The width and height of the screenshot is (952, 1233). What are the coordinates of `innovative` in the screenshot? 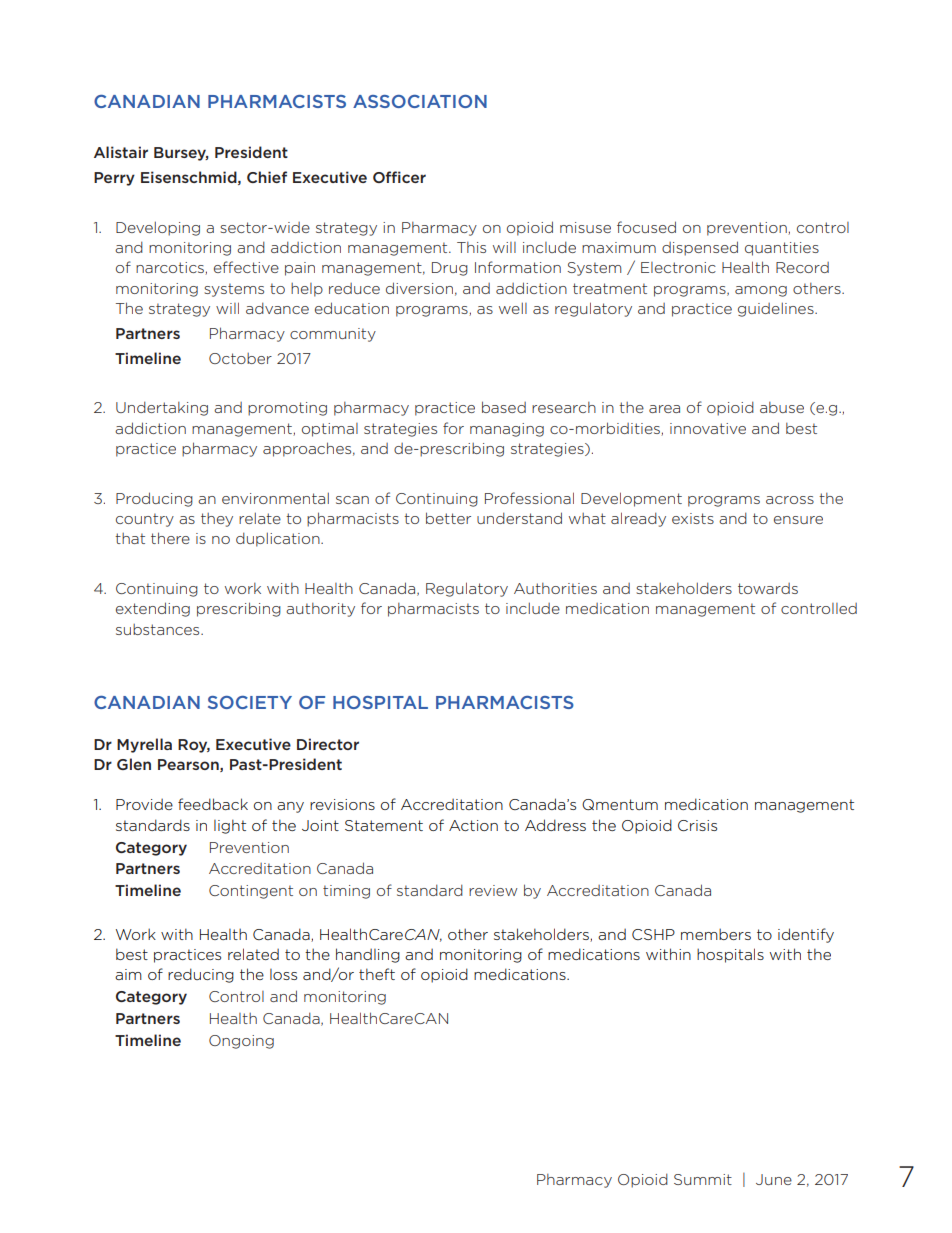 It's located at (708, 428).
